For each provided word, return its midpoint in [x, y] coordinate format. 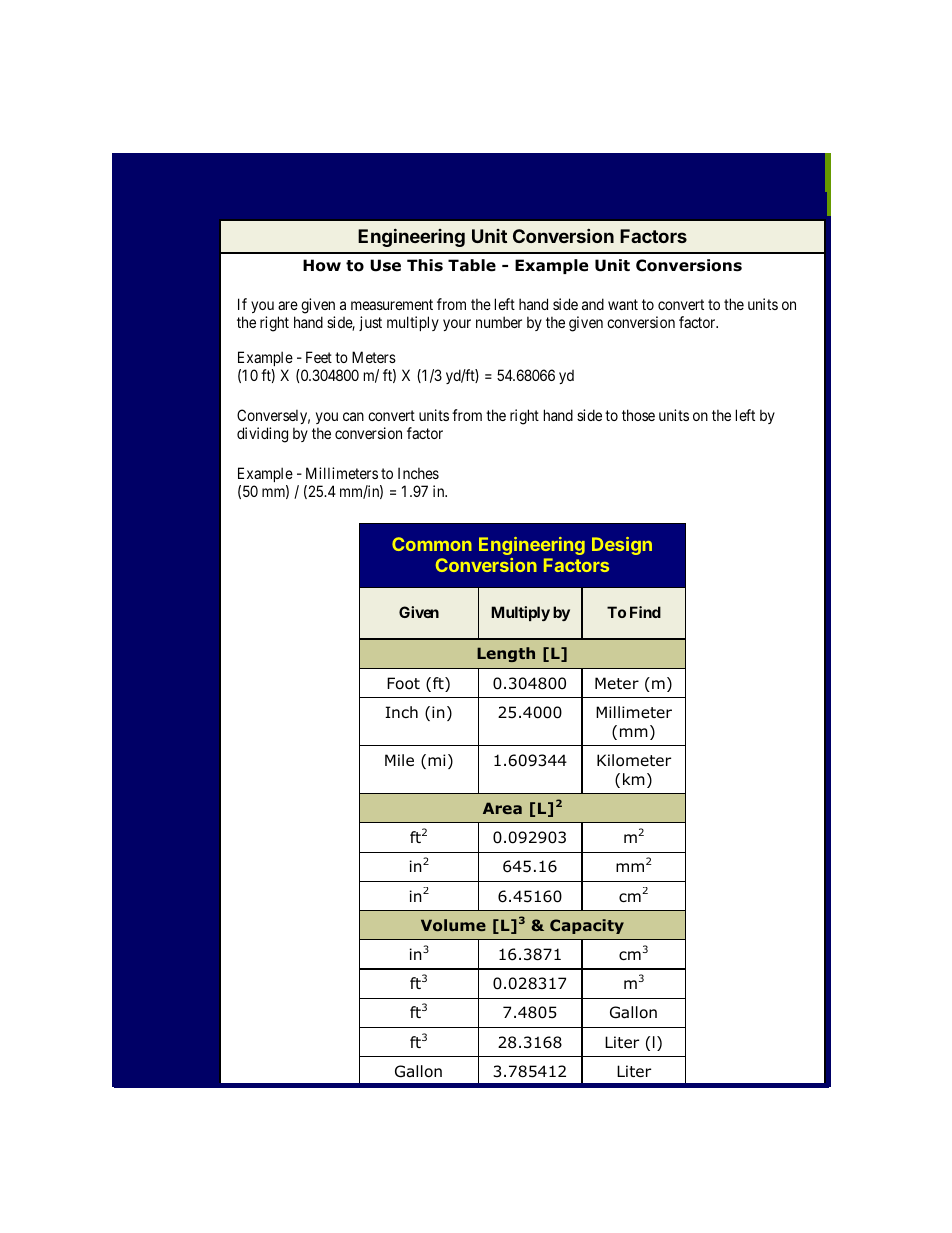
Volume [453, 925]
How [322, 265]
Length [506, 654]
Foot [403, 683]
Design [622, 546]
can [353, 416]
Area [502, 808]
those [638, 415]
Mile [399, 760]
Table [472, 265]
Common [432, 544]
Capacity [587, 926]
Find [645, 612]
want [623, 304]
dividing [262, 435]
